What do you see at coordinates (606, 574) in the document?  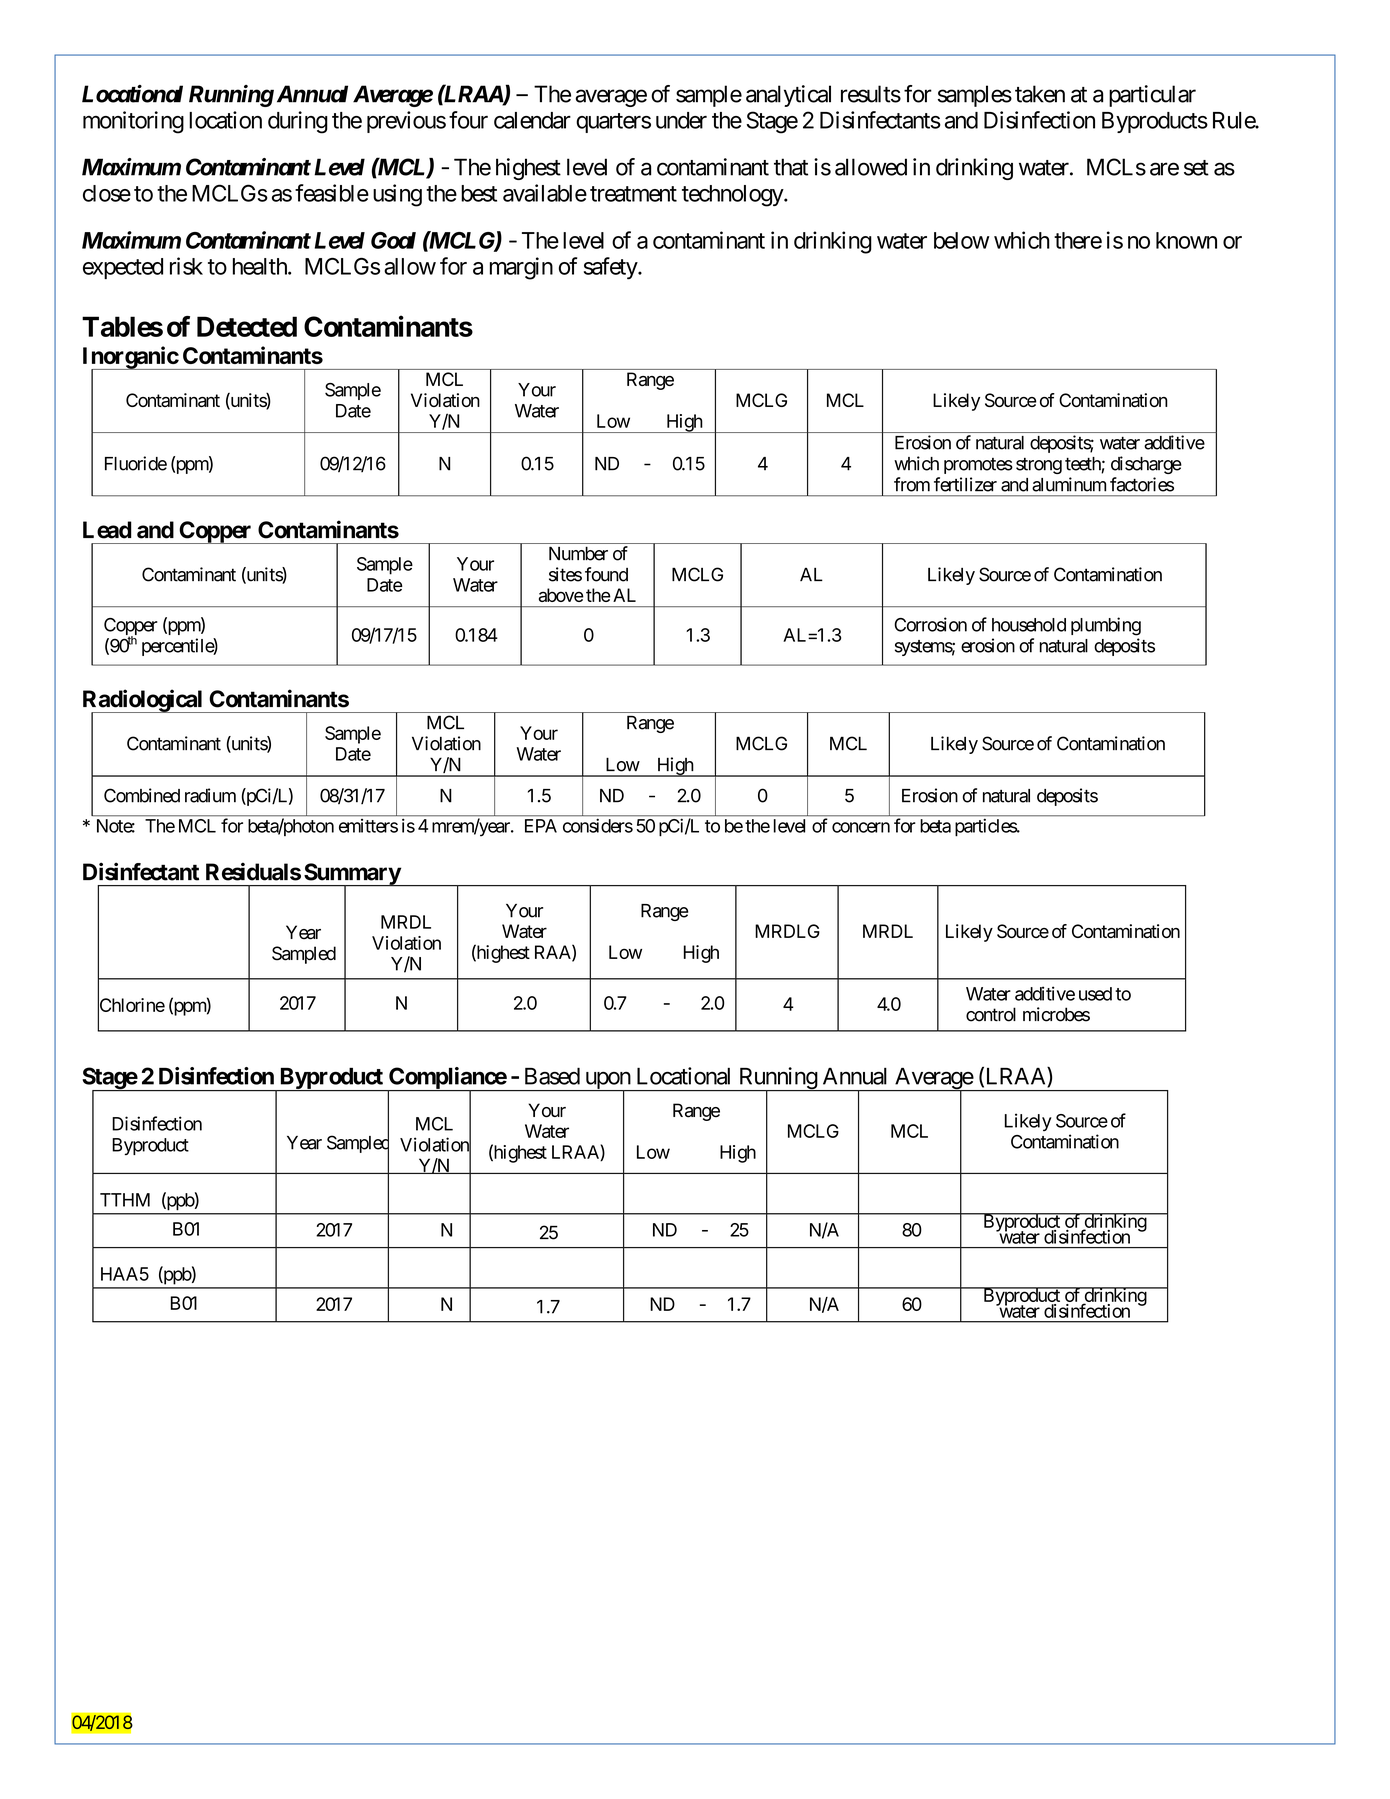 I see `found` at bounding box center [606, 574].
